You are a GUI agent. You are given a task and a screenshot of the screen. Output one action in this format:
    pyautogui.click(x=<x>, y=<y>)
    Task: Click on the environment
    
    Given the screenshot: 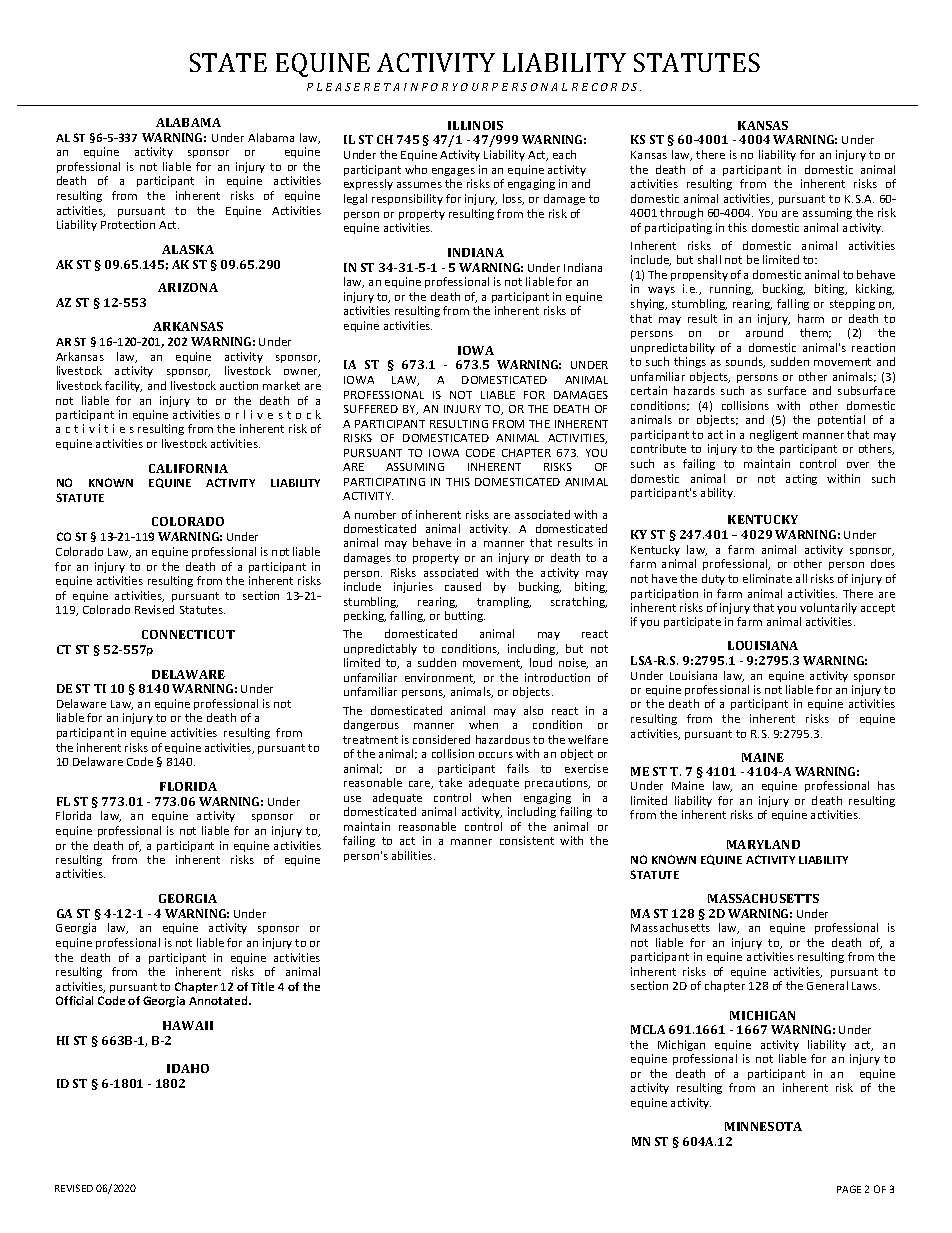 What is the action you would take?
    pyautogui.click(x=440, y=678)
